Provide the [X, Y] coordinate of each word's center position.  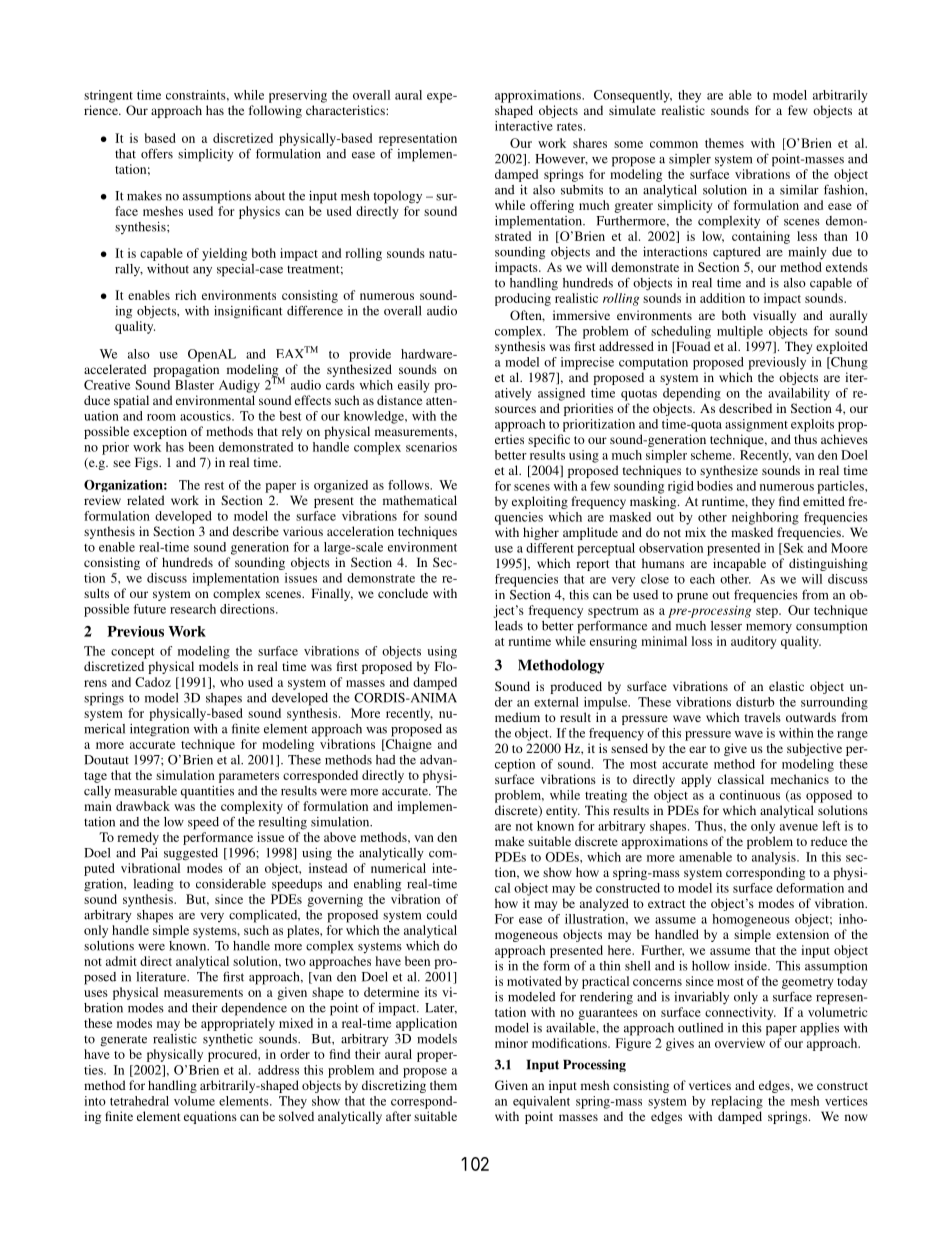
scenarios [431, 447]
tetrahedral [139, 1101]
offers [157, 153]
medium [517, 717]
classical [741, 779]
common [674, 144]
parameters [249, 777]
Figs [147, 463]
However [561, 159]
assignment [756, 425]
